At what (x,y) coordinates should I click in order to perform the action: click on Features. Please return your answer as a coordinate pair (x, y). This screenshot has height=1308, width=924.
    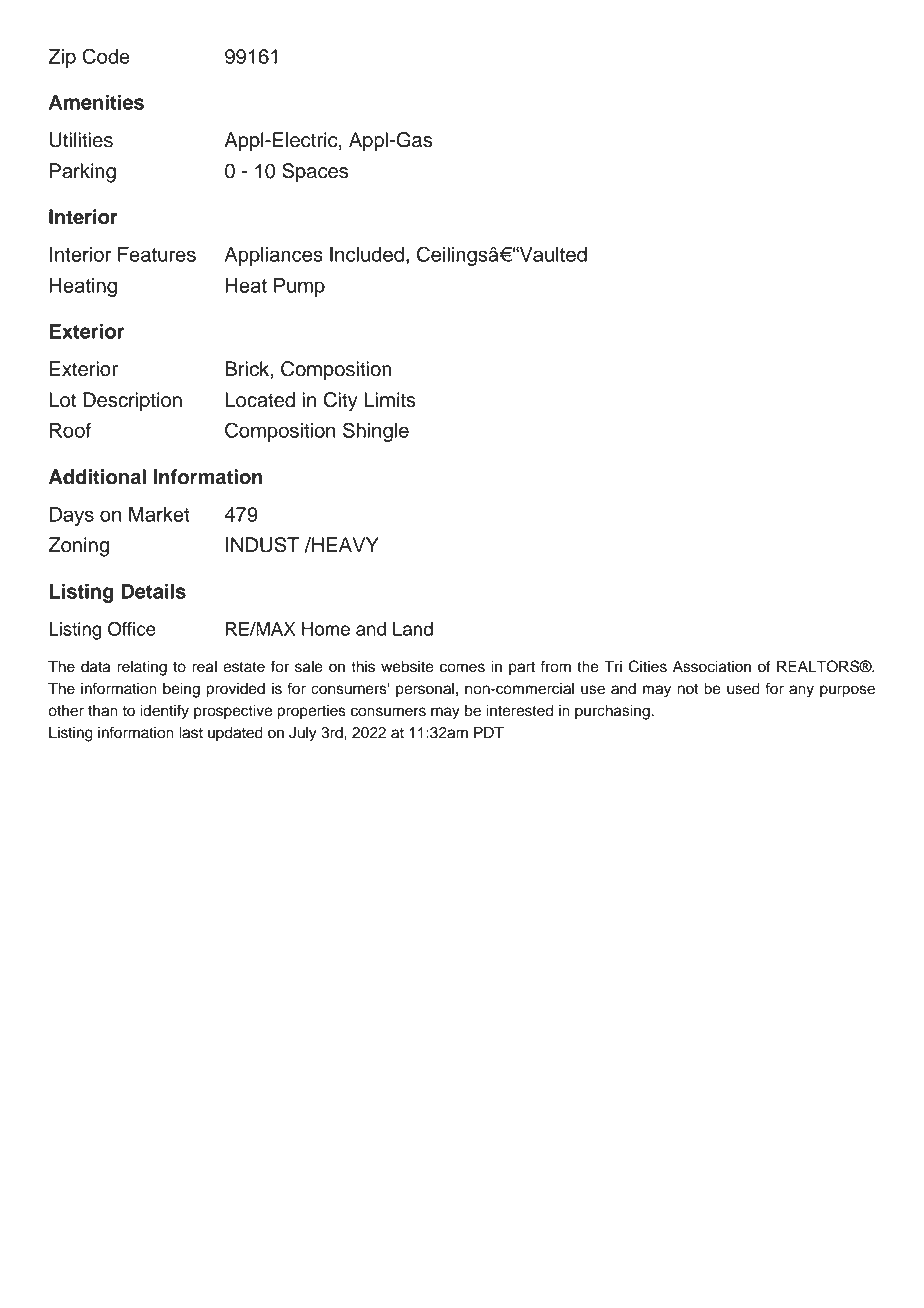
    Looking at the image, I should click on (157, 254).
